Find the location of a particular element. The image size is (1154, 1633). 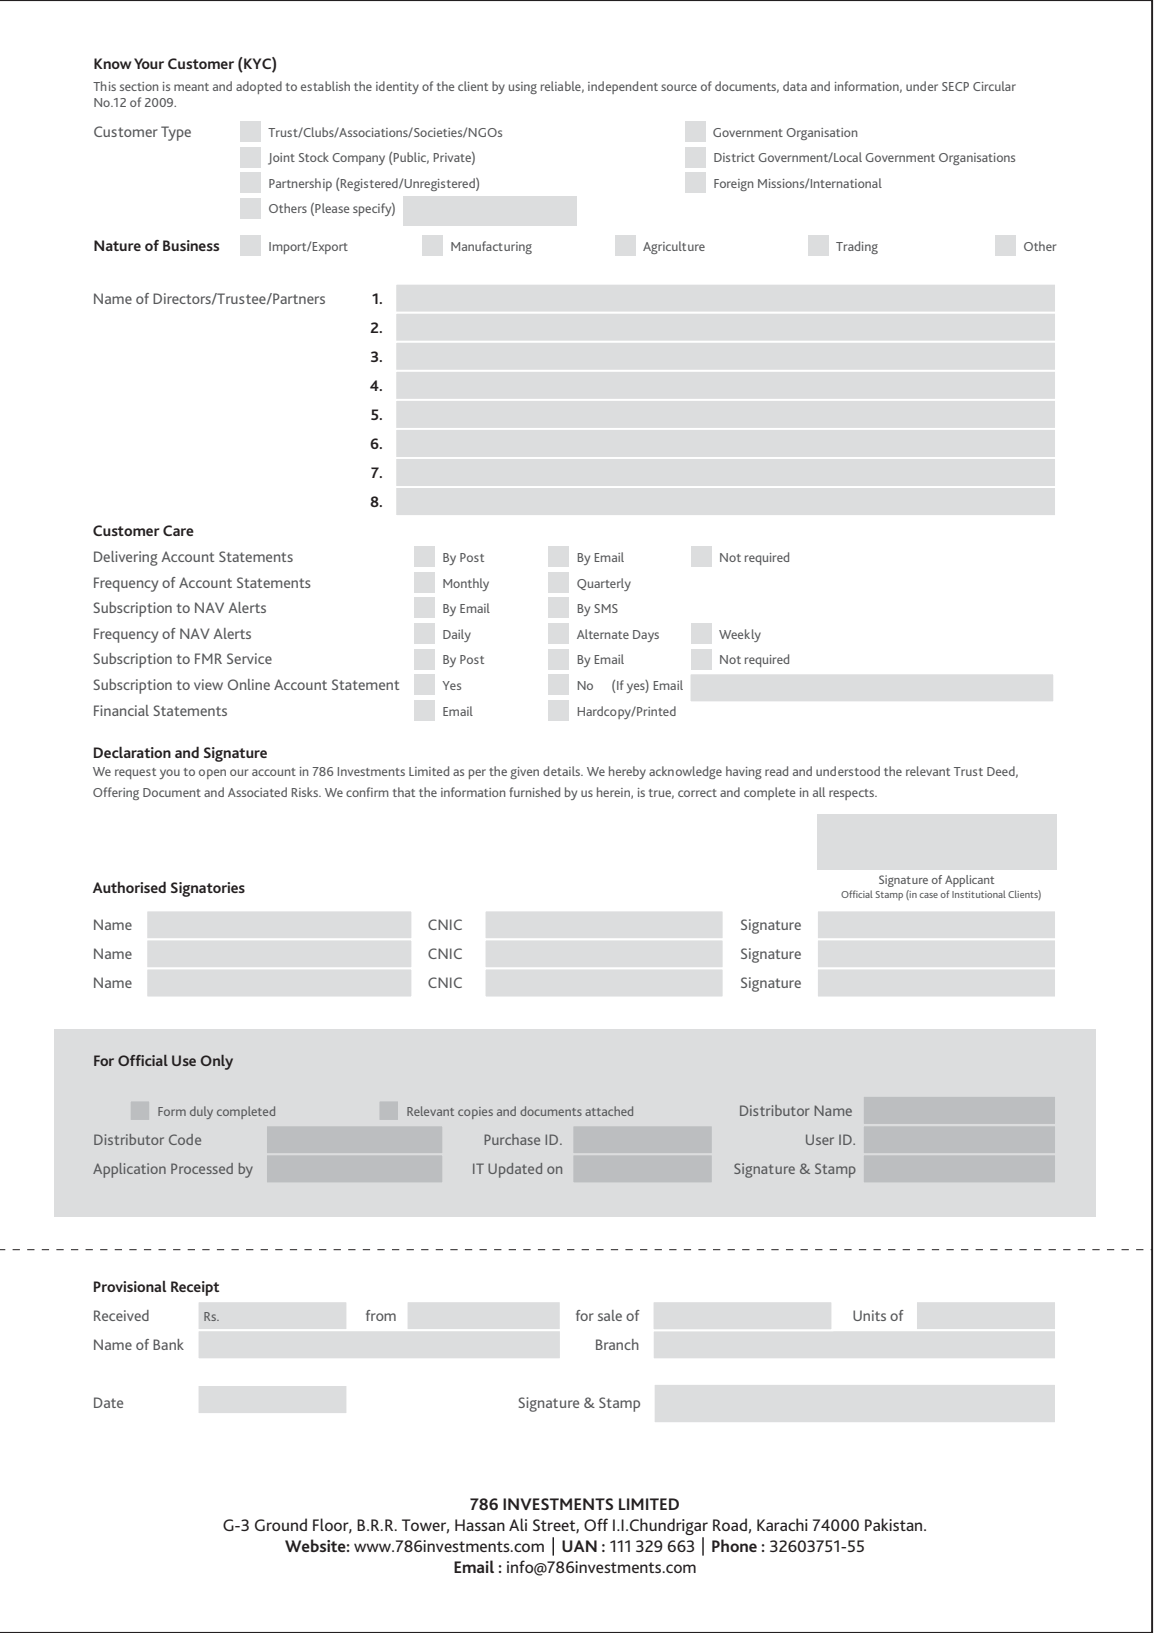

Ground is located at coordinates (281, 1524).
